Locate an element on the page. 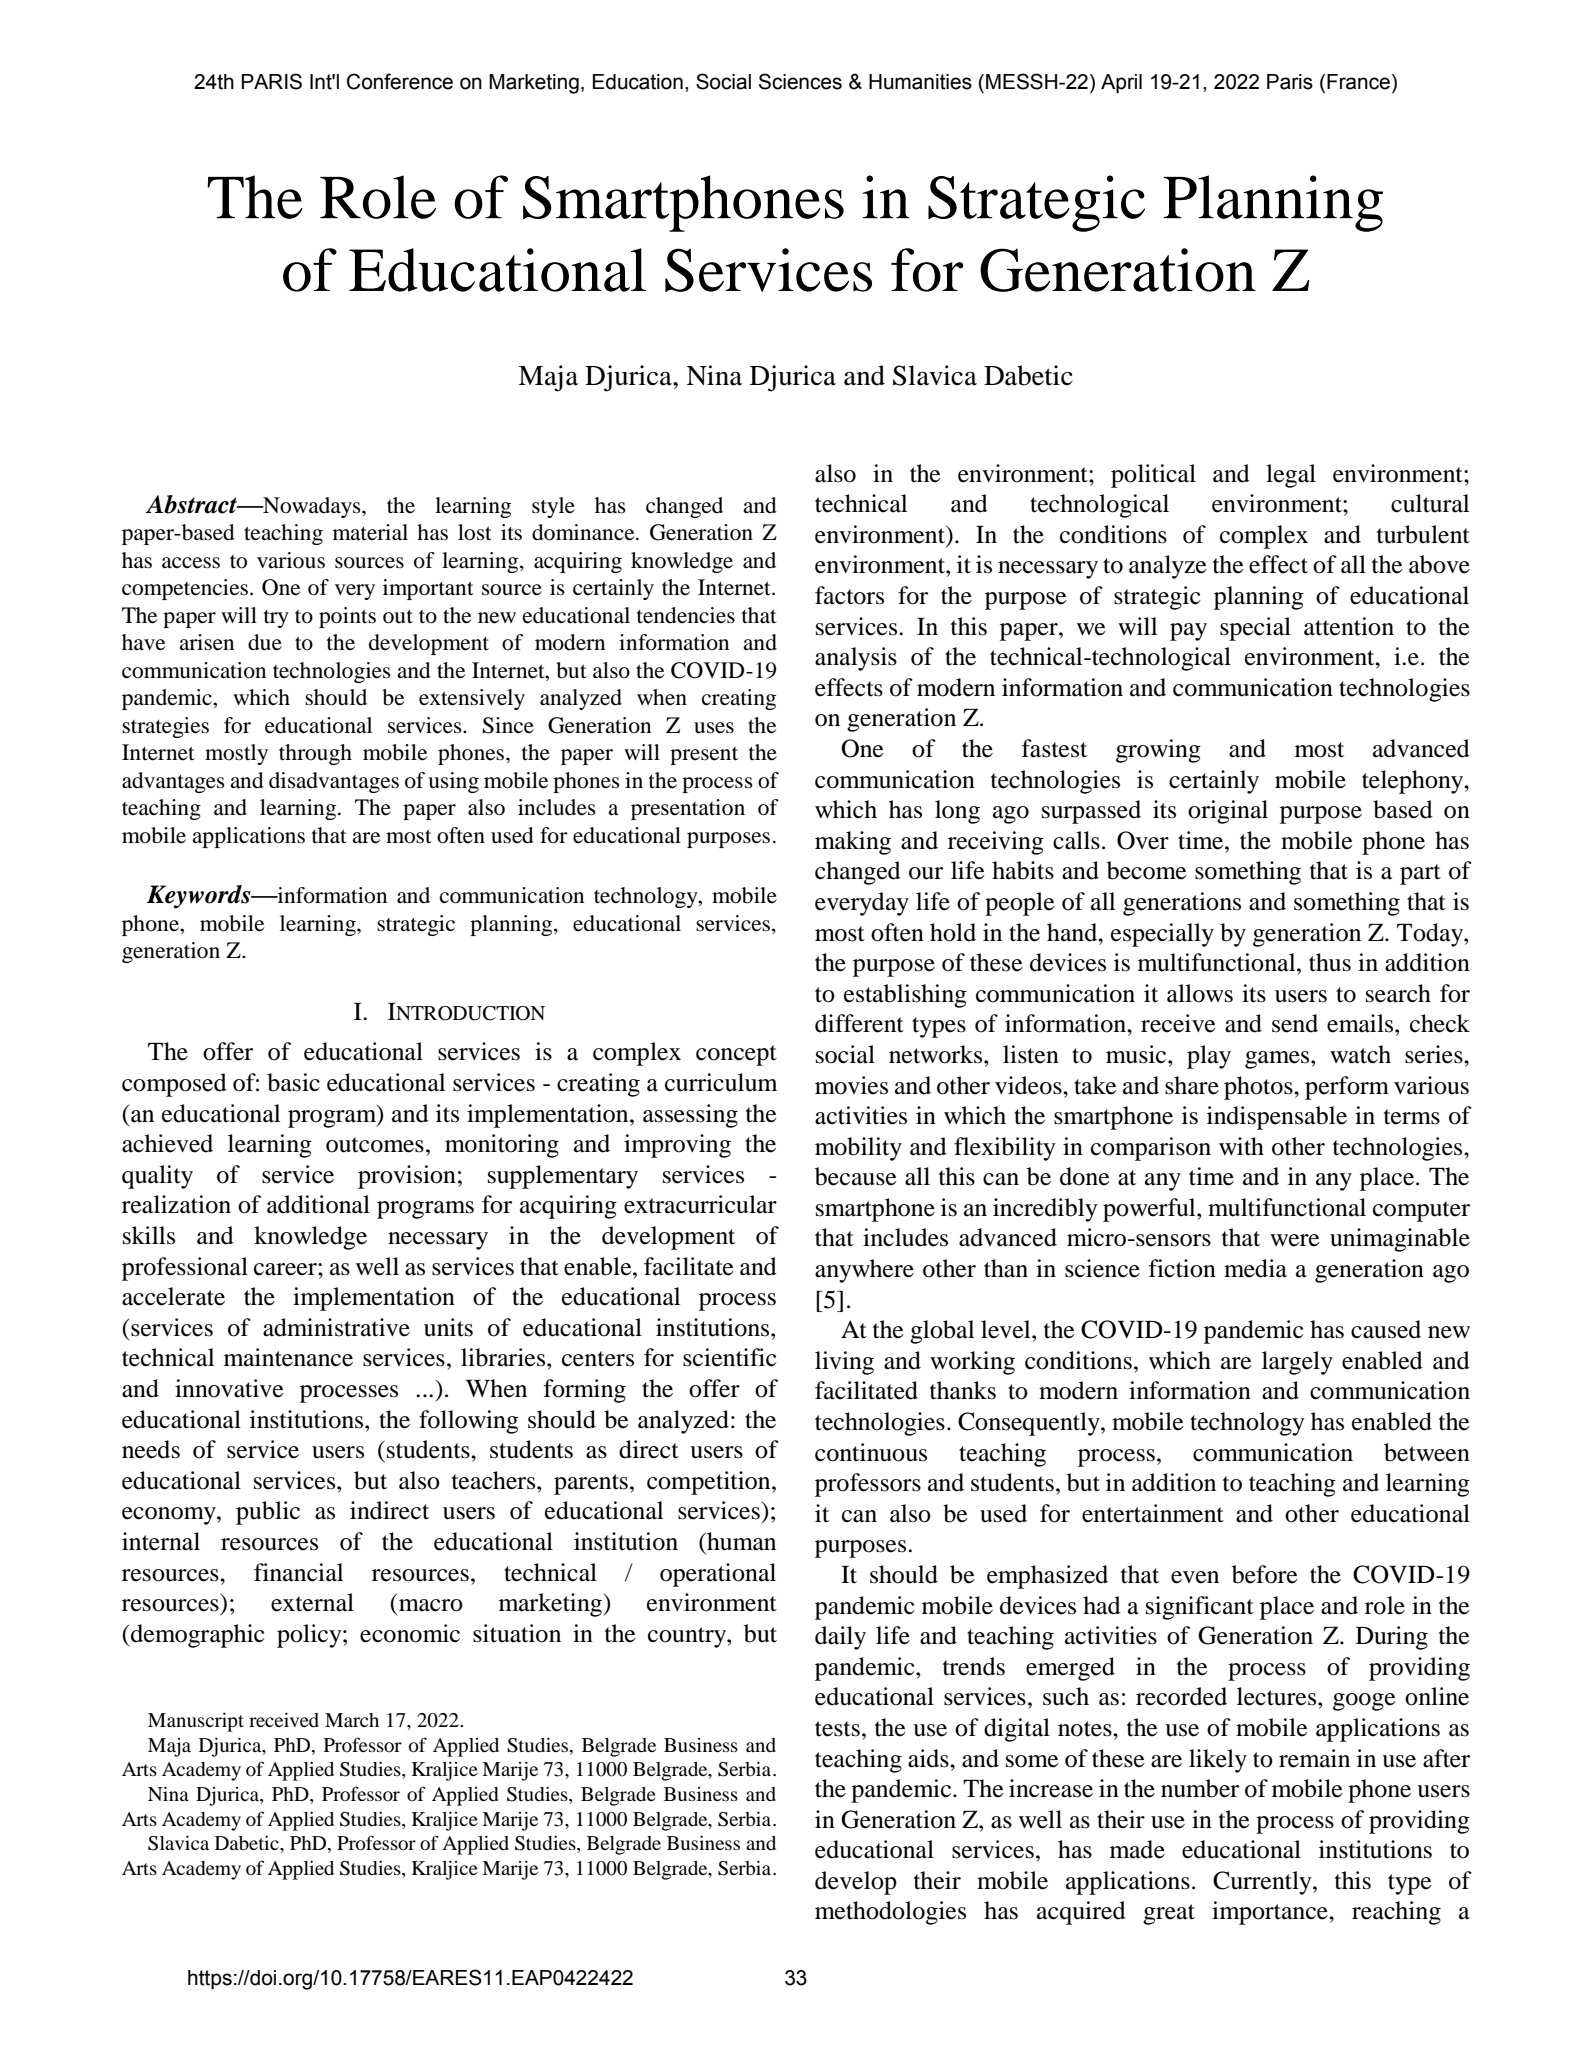 The image size is (1592, 2060). France is located at coordinates (1358, 82).
